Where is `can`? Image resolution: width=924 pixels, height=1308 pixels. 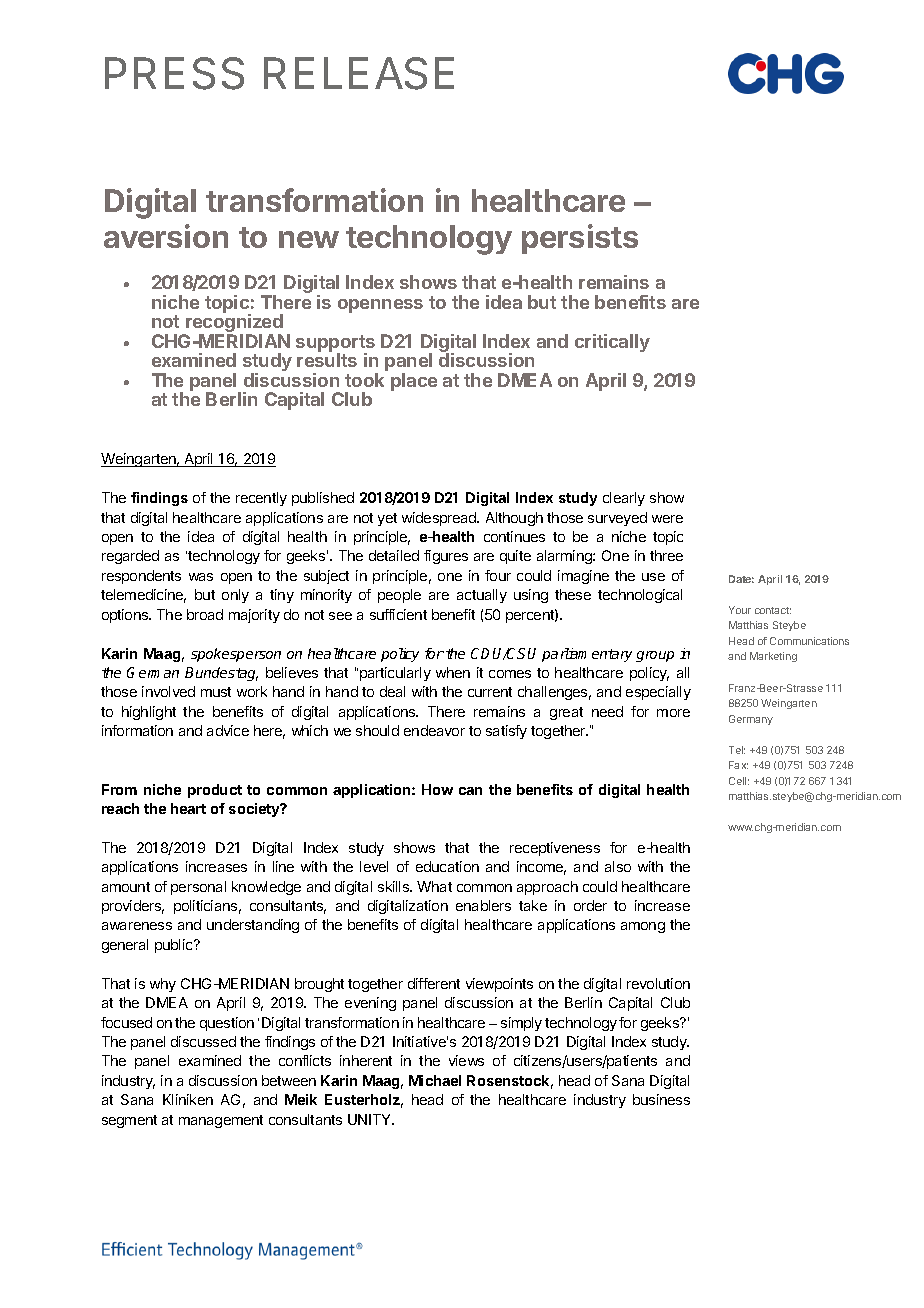
can is located at coordinates (470, 791).
